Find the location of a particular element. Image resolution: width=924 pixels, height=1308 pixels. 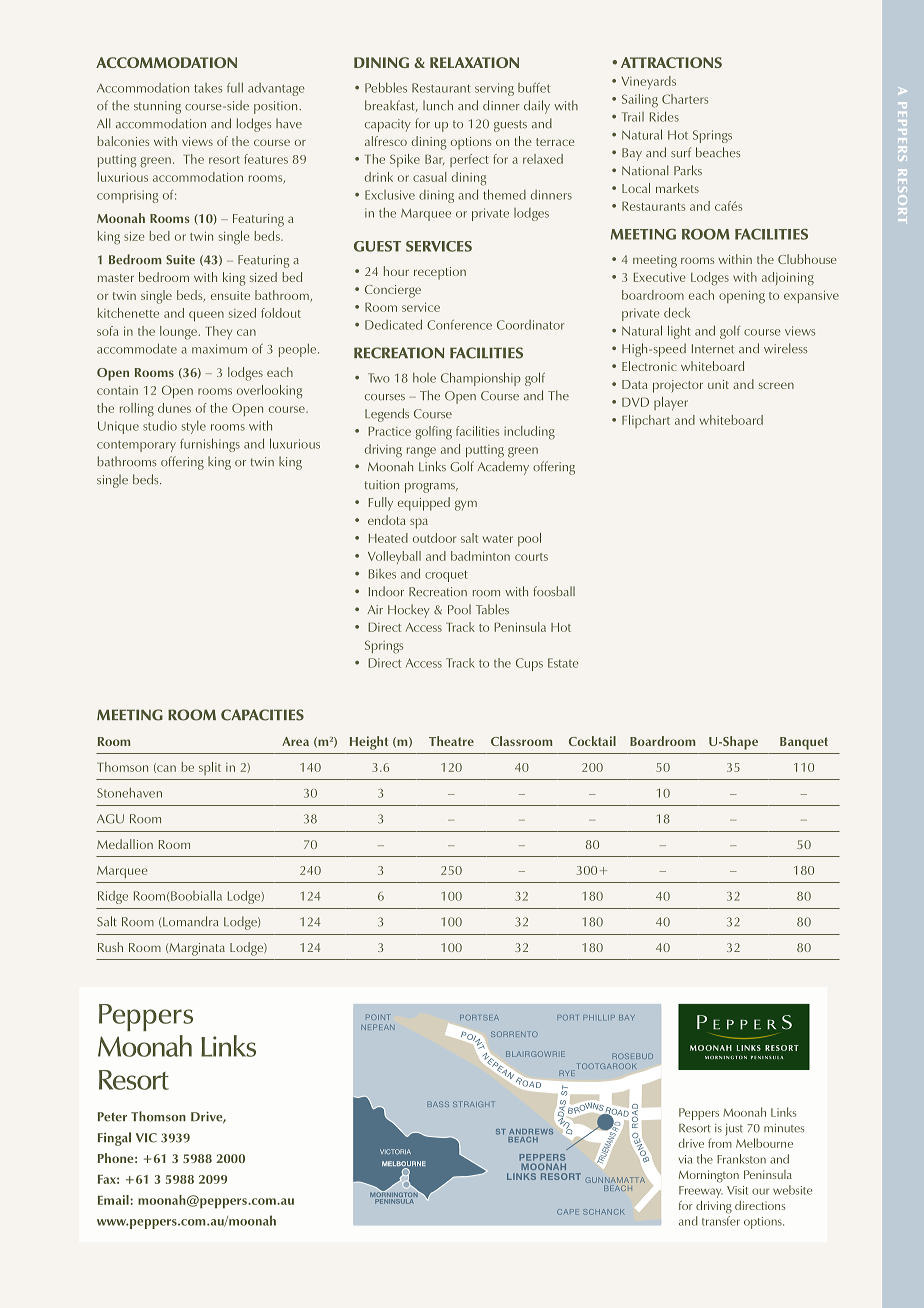

Tables is located at coordinates (492, 609).
